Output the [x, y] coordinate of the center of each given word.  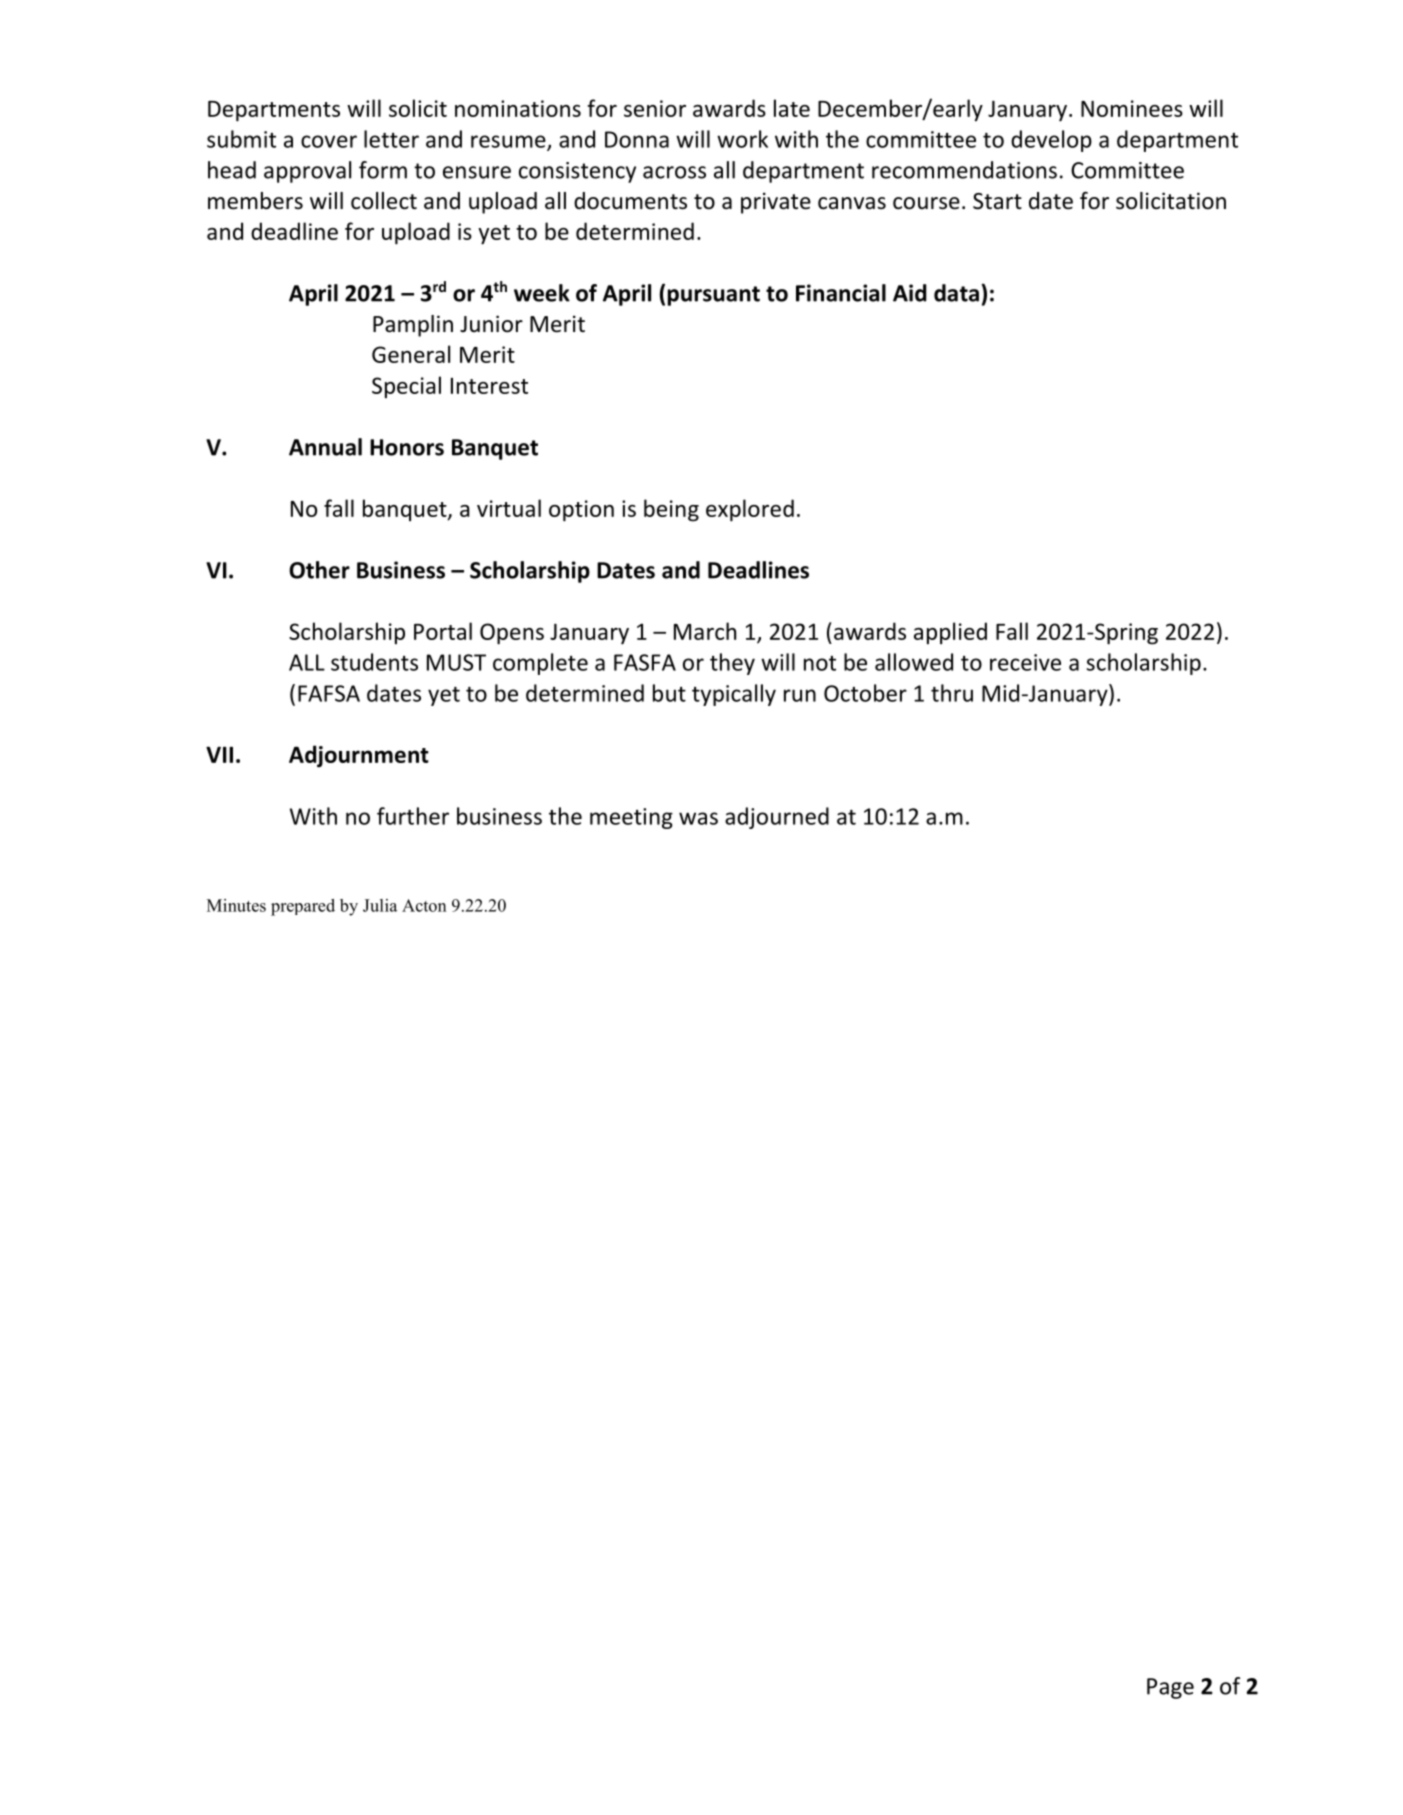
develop [1051, 141]
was [698, 818]
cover [329, 141]
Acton [424, 905]
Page [1170, 1688]
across [674, 172]
